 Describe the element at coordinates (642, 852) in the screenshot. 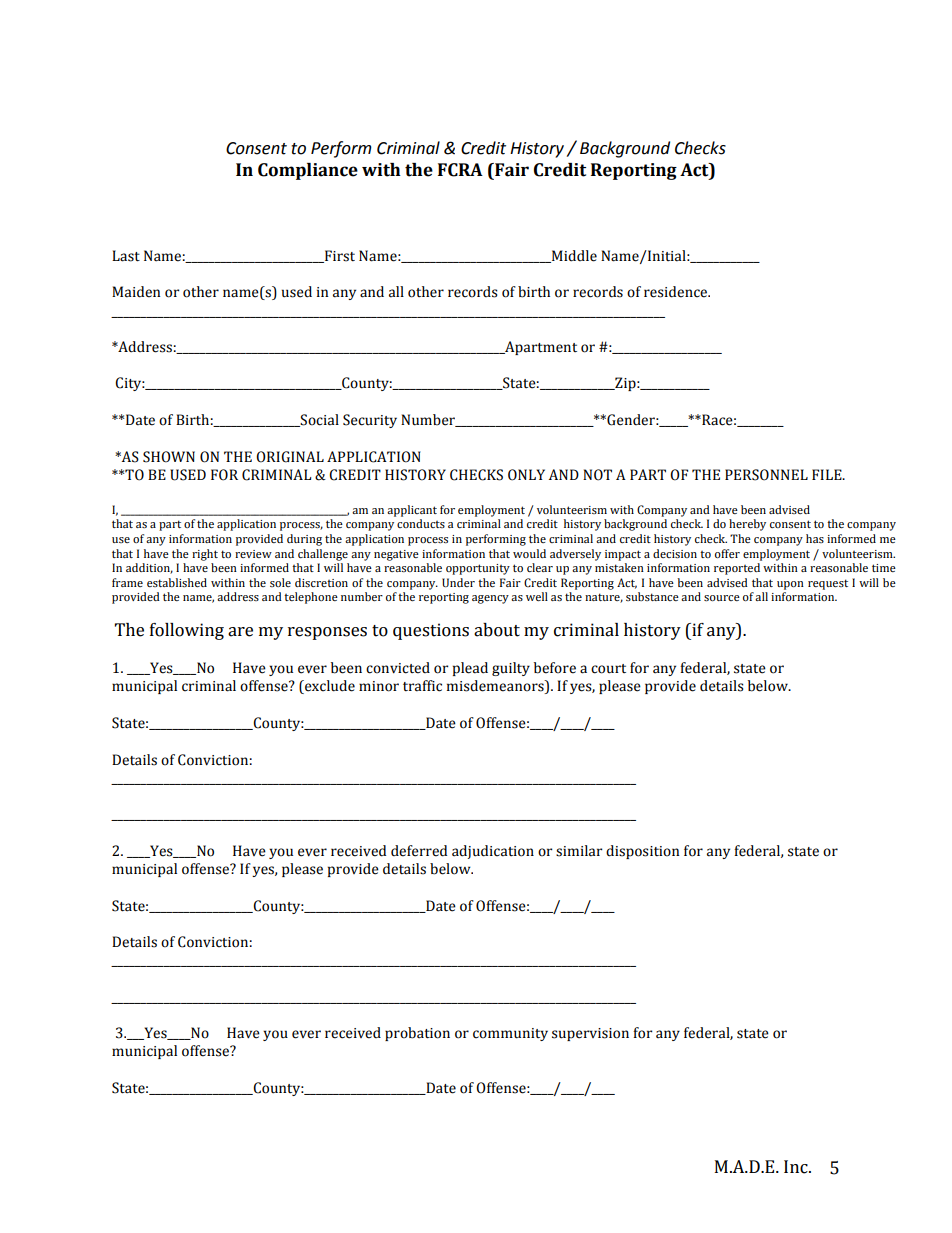

I see `disposition` at that location.
